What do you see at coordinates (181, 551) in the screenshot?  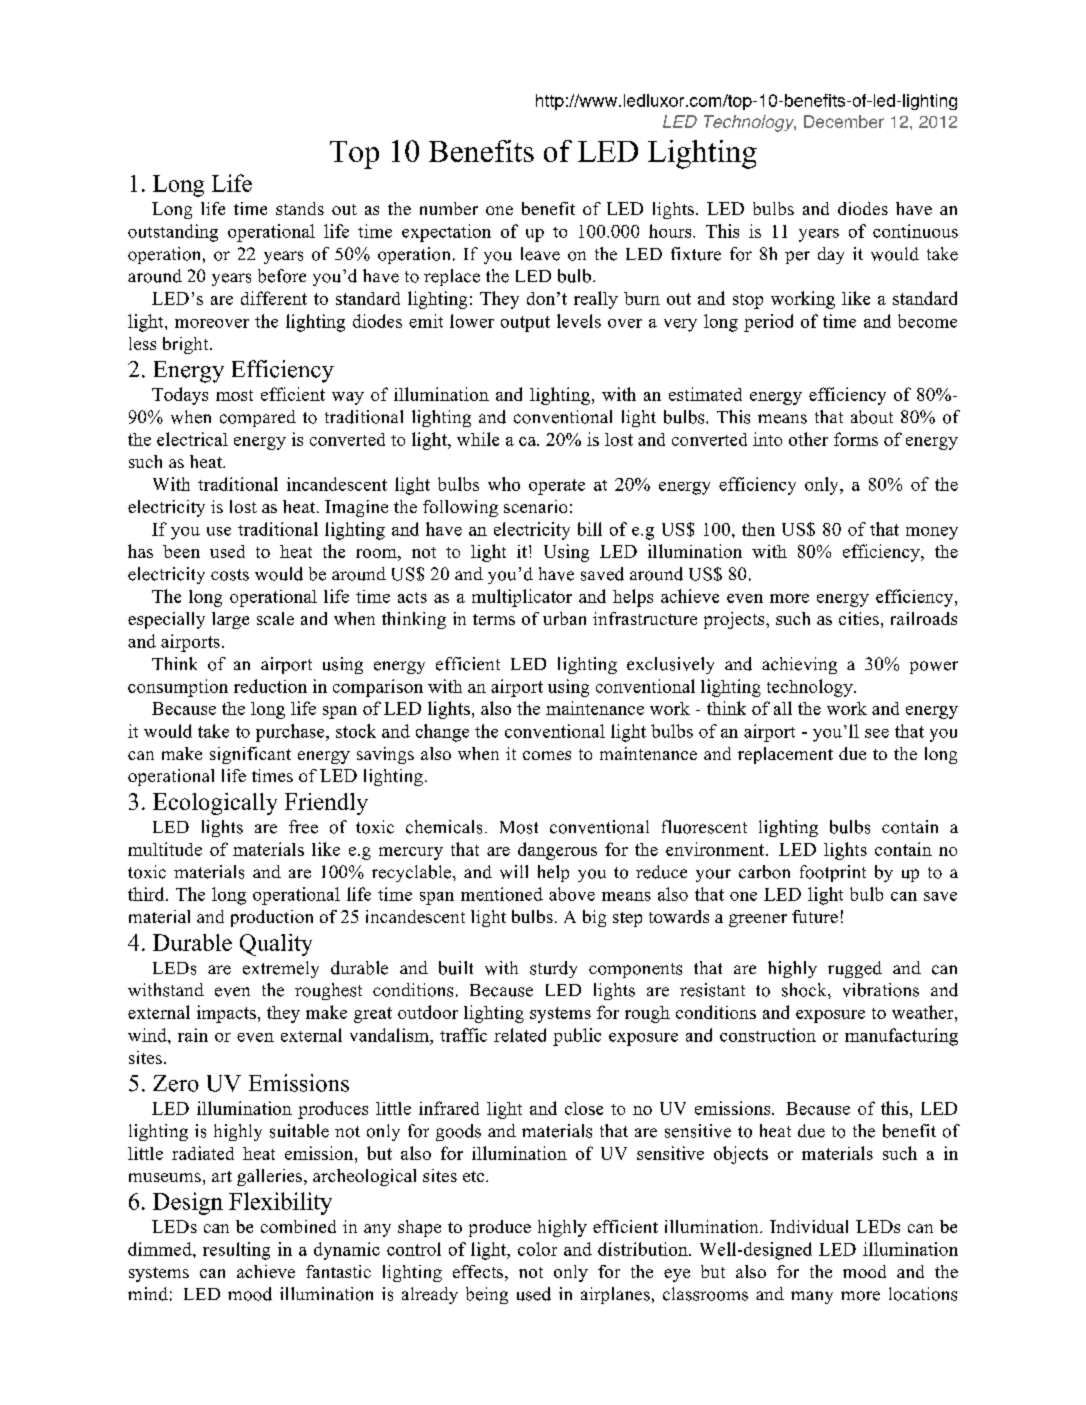 I see `been` at bounding box center [181, 551].
